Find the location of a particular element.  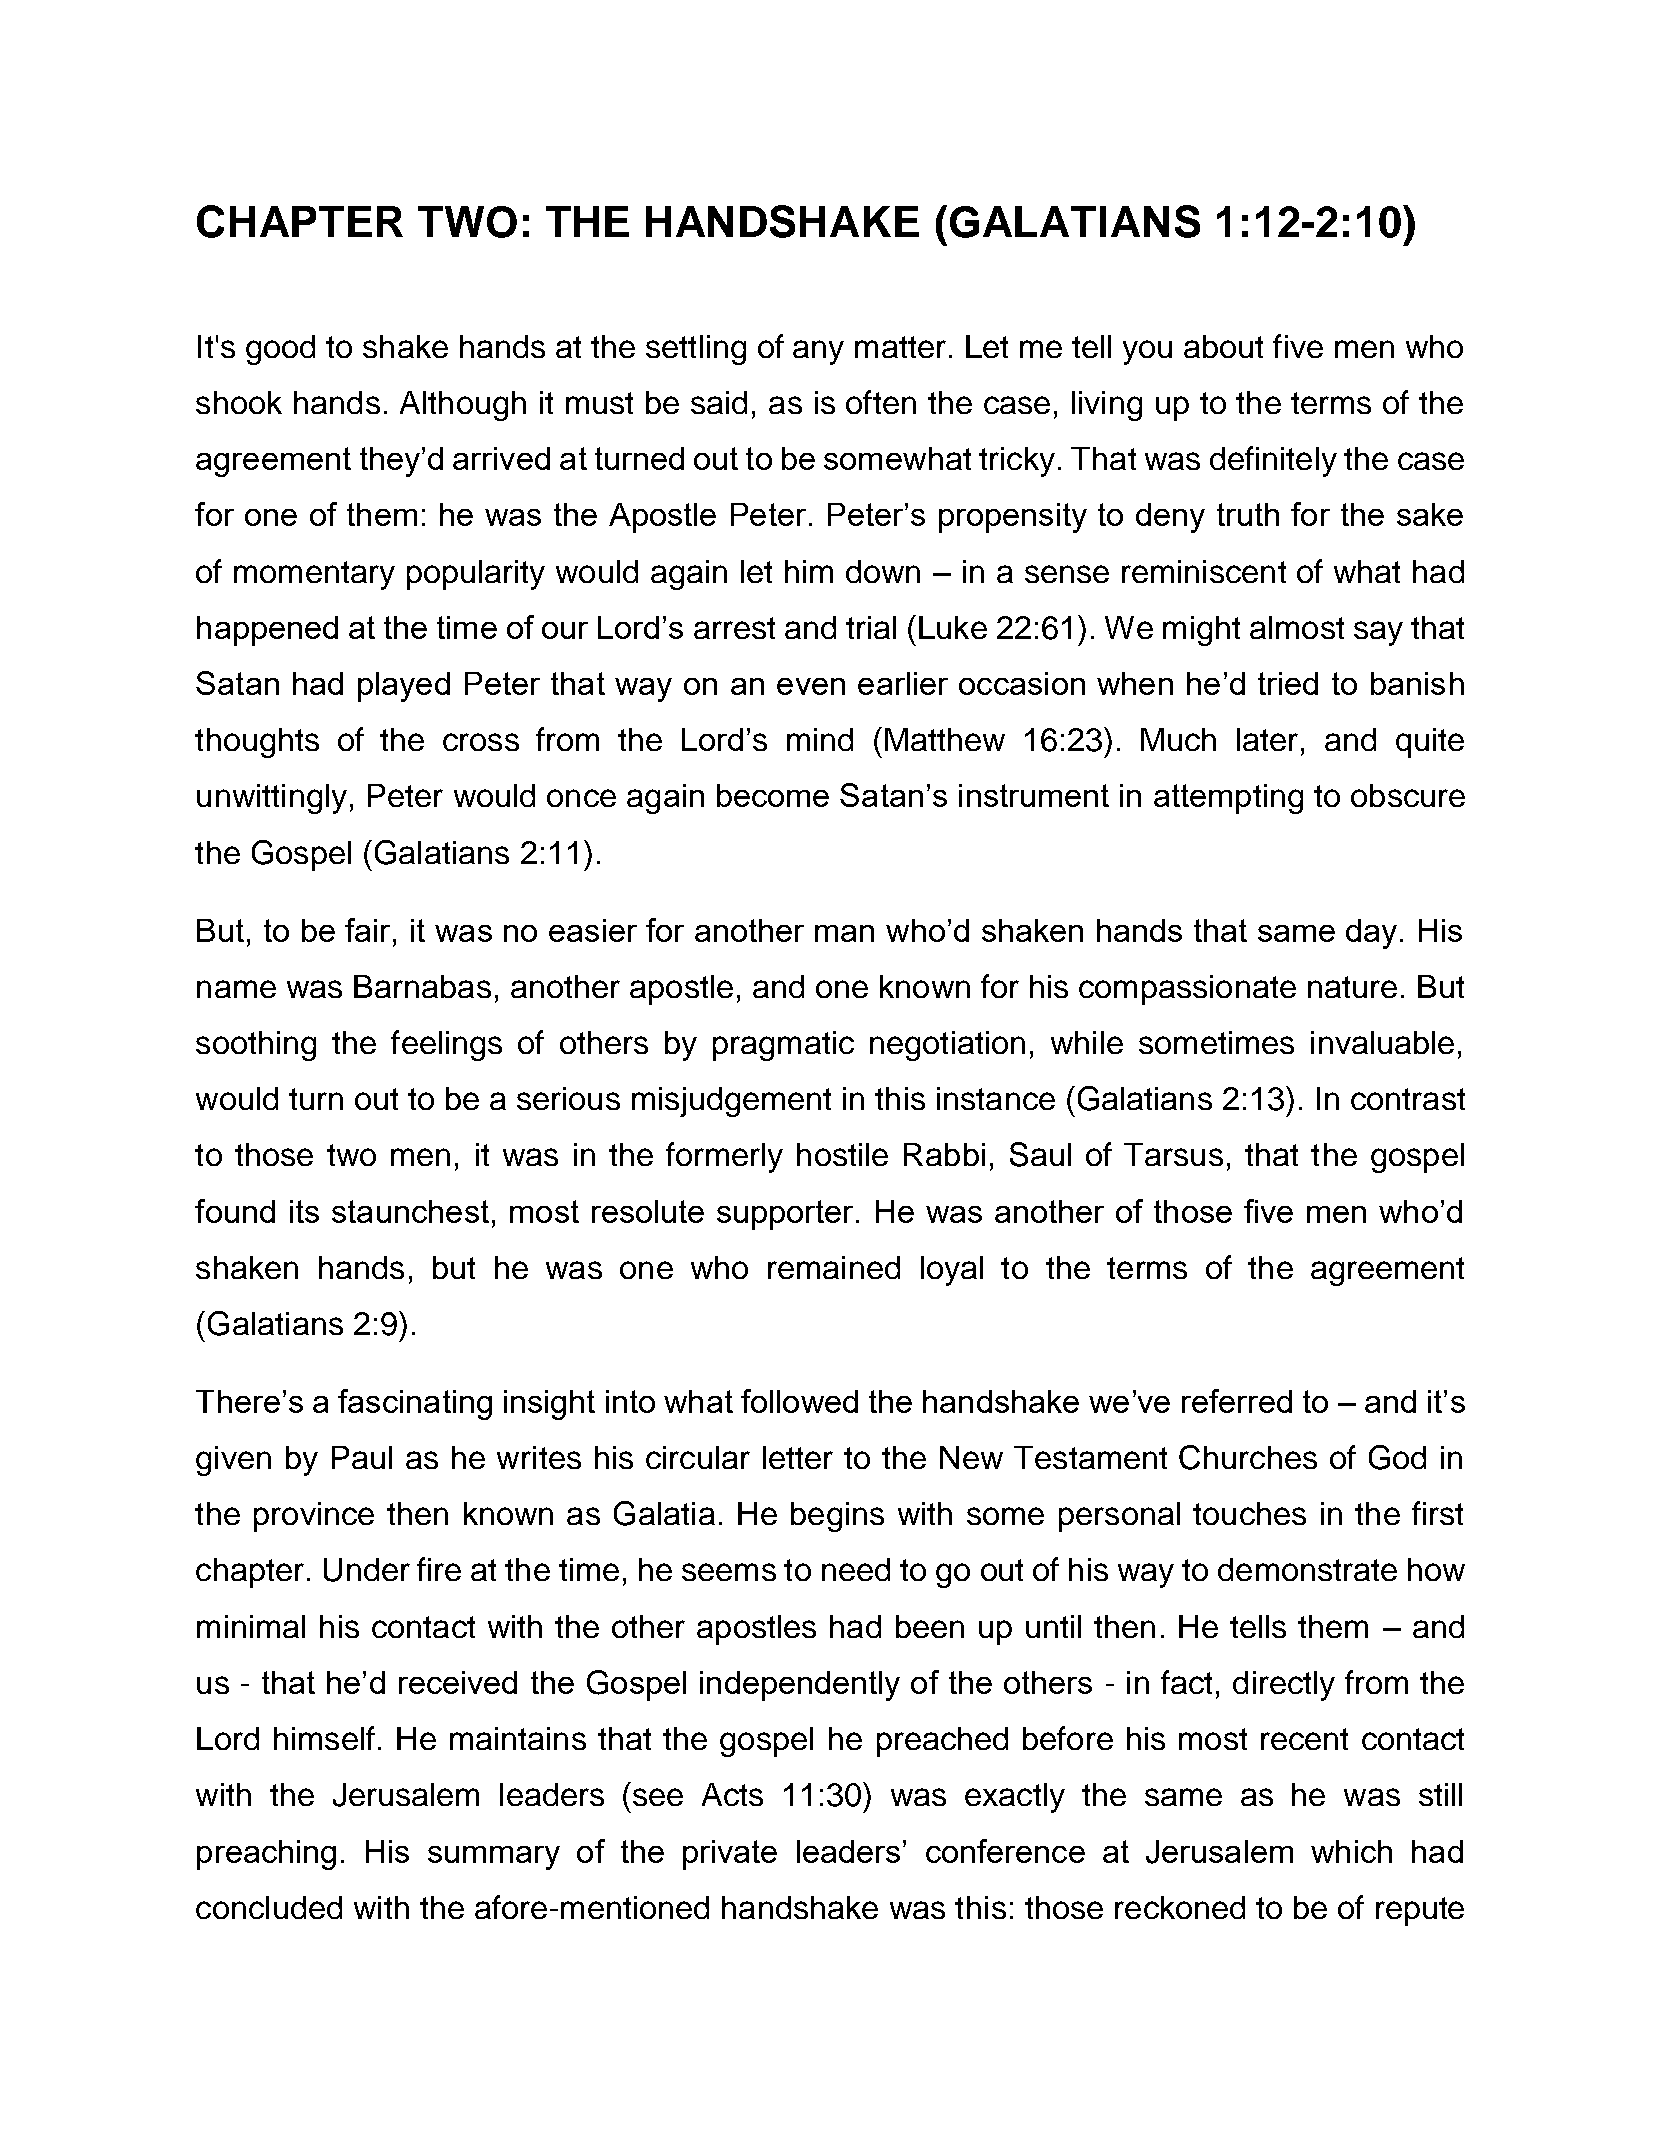

Although is located at coordinates (463, 406).
